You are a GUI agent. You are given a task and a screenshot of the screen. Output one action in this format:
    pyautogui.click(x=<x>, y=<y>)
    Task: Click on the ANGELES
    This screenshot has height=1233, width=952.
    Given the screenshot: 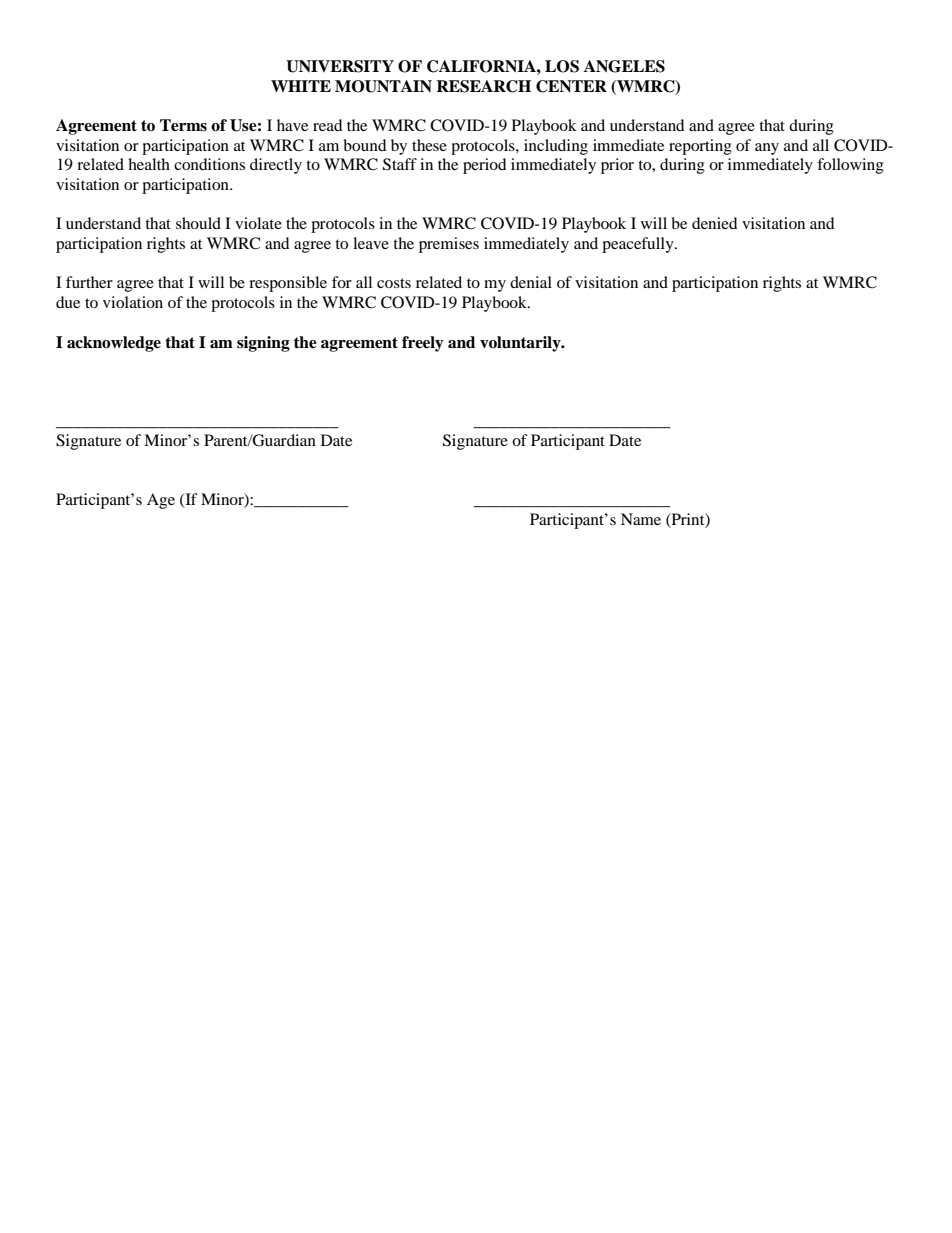 What is the action you would take?
    pyautogui.click(x=624, y=66)
